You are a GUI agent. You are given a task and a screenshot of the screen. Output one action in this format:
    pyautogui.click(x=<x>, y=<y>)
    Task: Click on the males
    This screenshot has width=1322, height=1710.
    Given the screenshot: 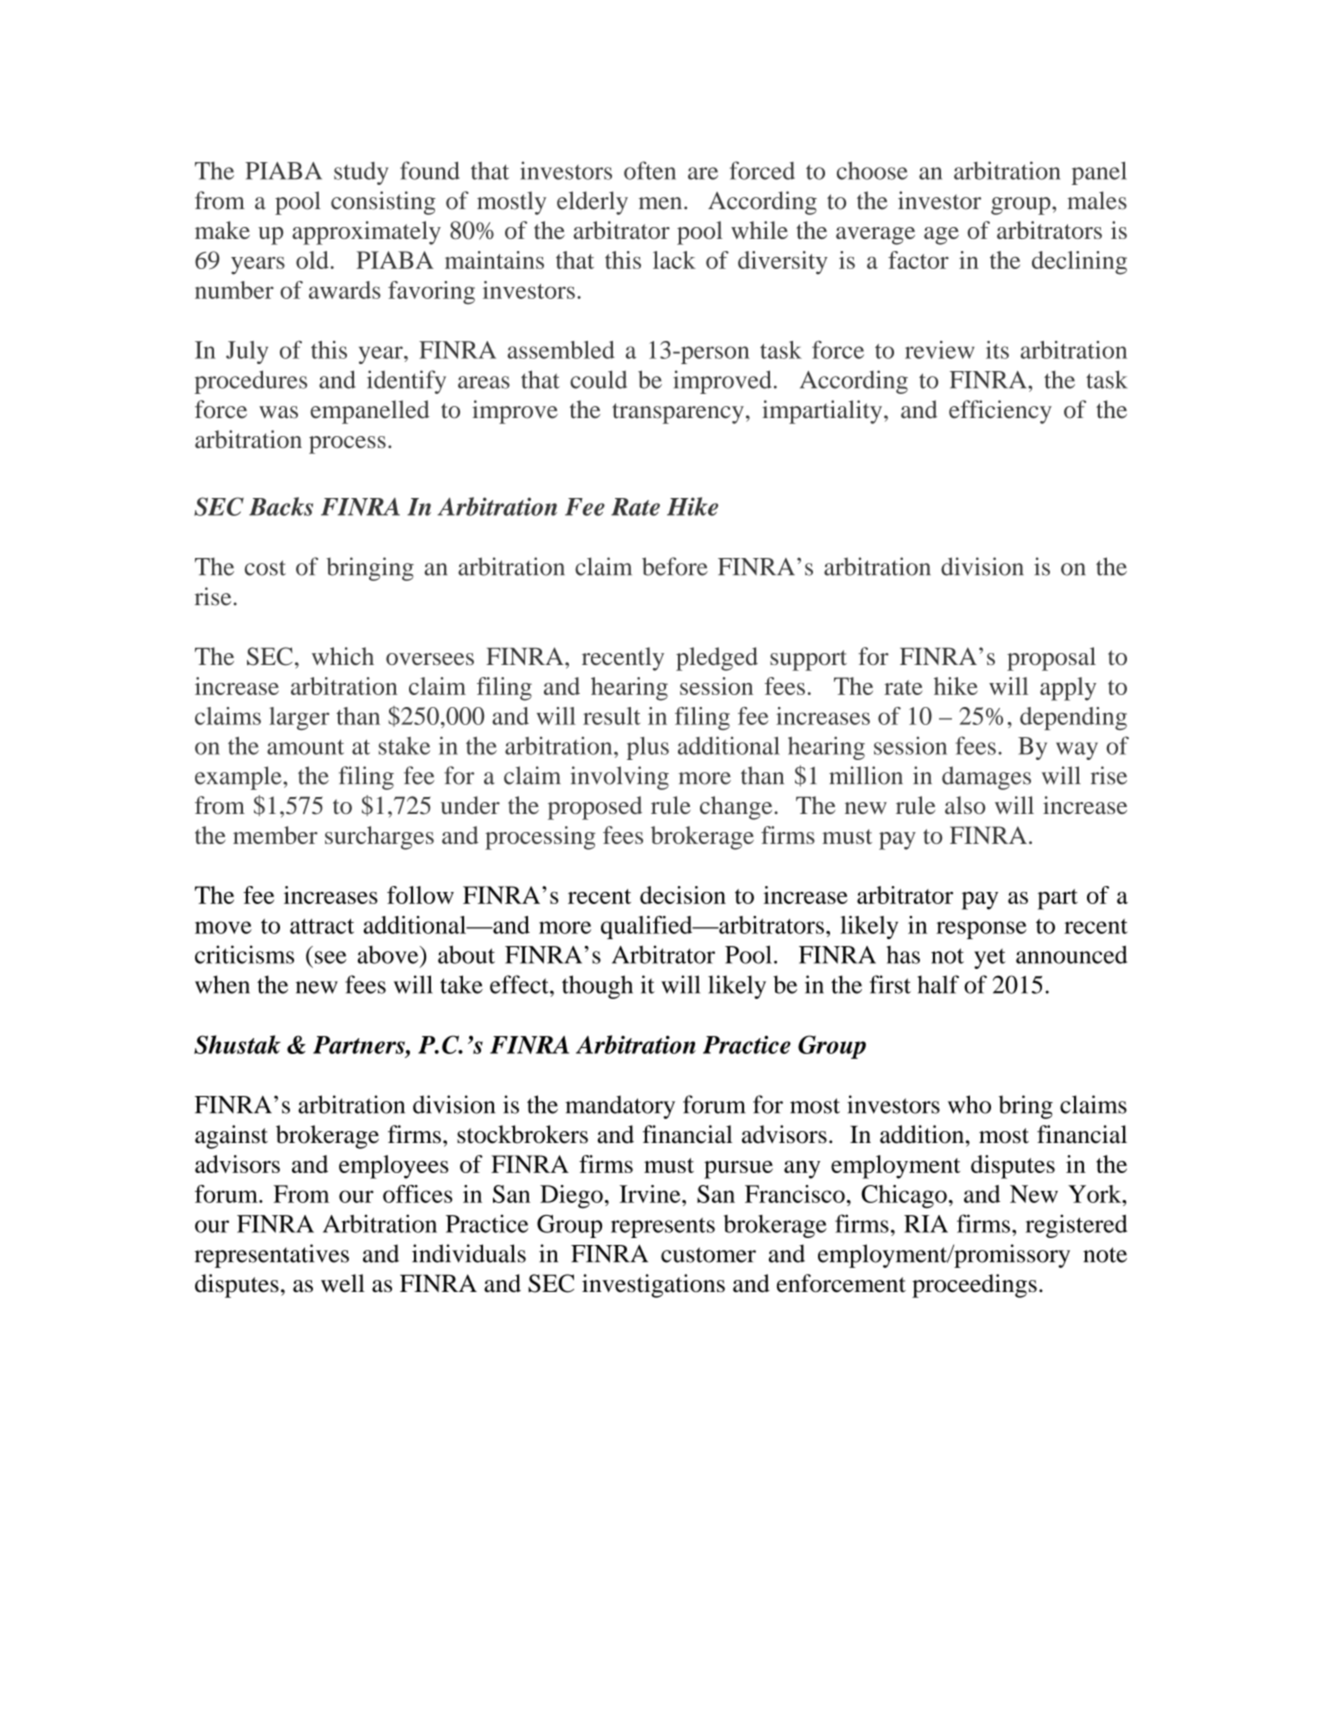 What is the action you would take?
    pyautogui.click(x=1097, y=200)
